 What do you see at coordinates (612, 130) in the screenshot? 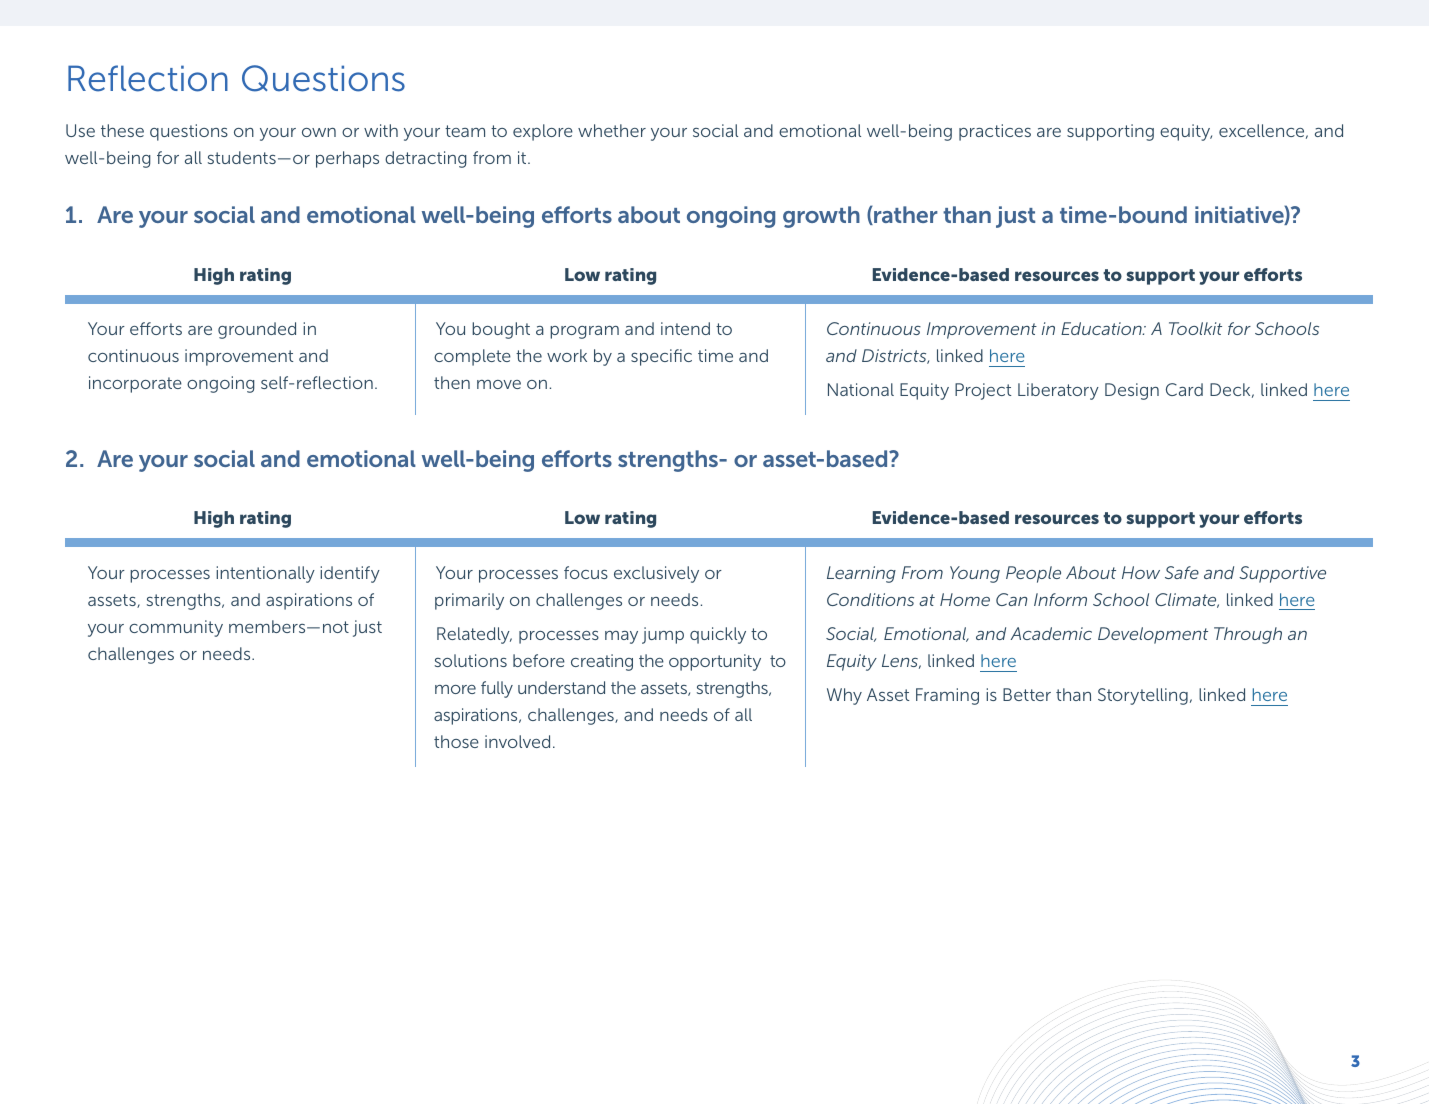
I see `whether` at bounding box center [612, 130].
